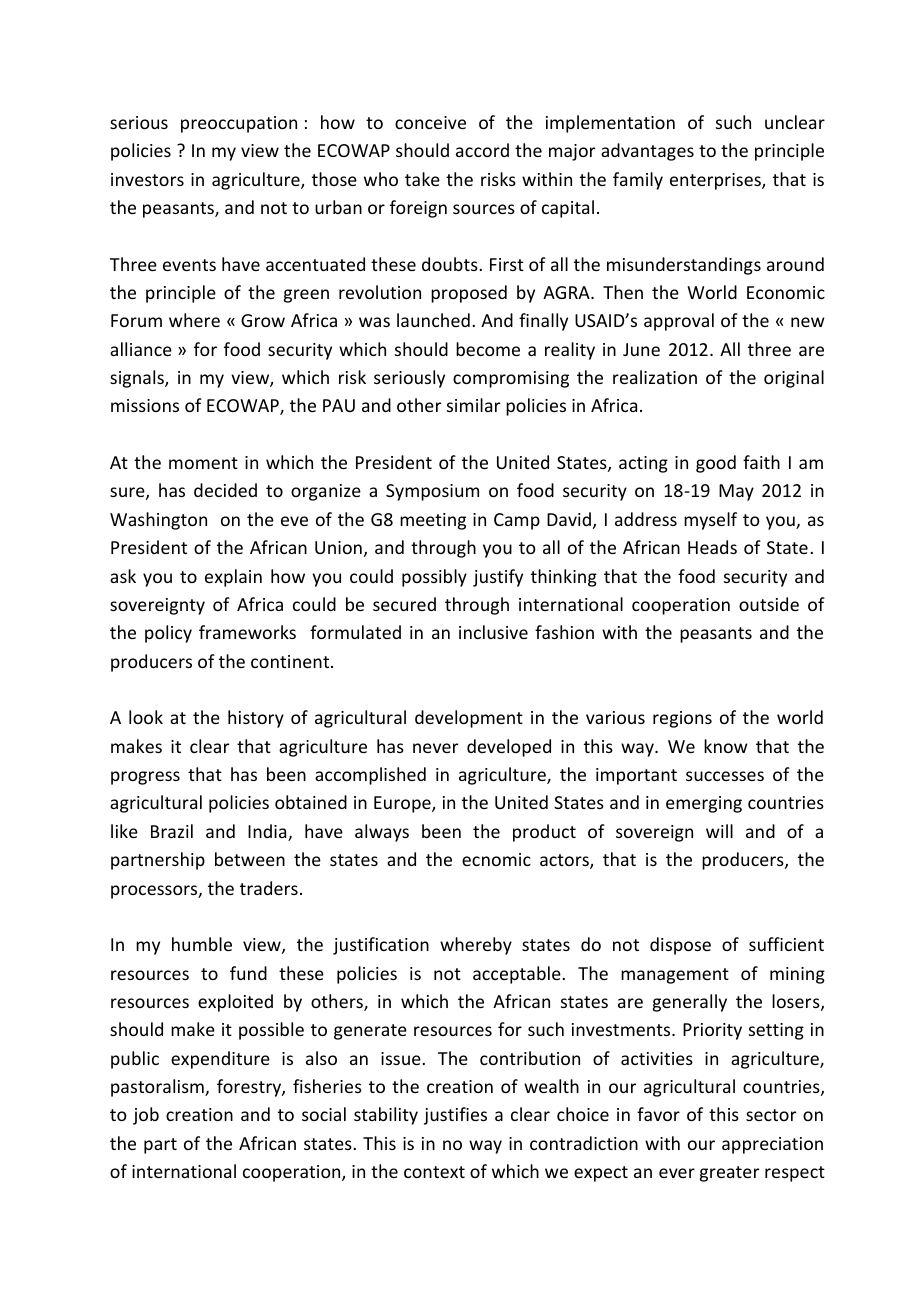  Describe the element at coordinates (729, 1174) in the screenshot. I see `greater` at that location.
